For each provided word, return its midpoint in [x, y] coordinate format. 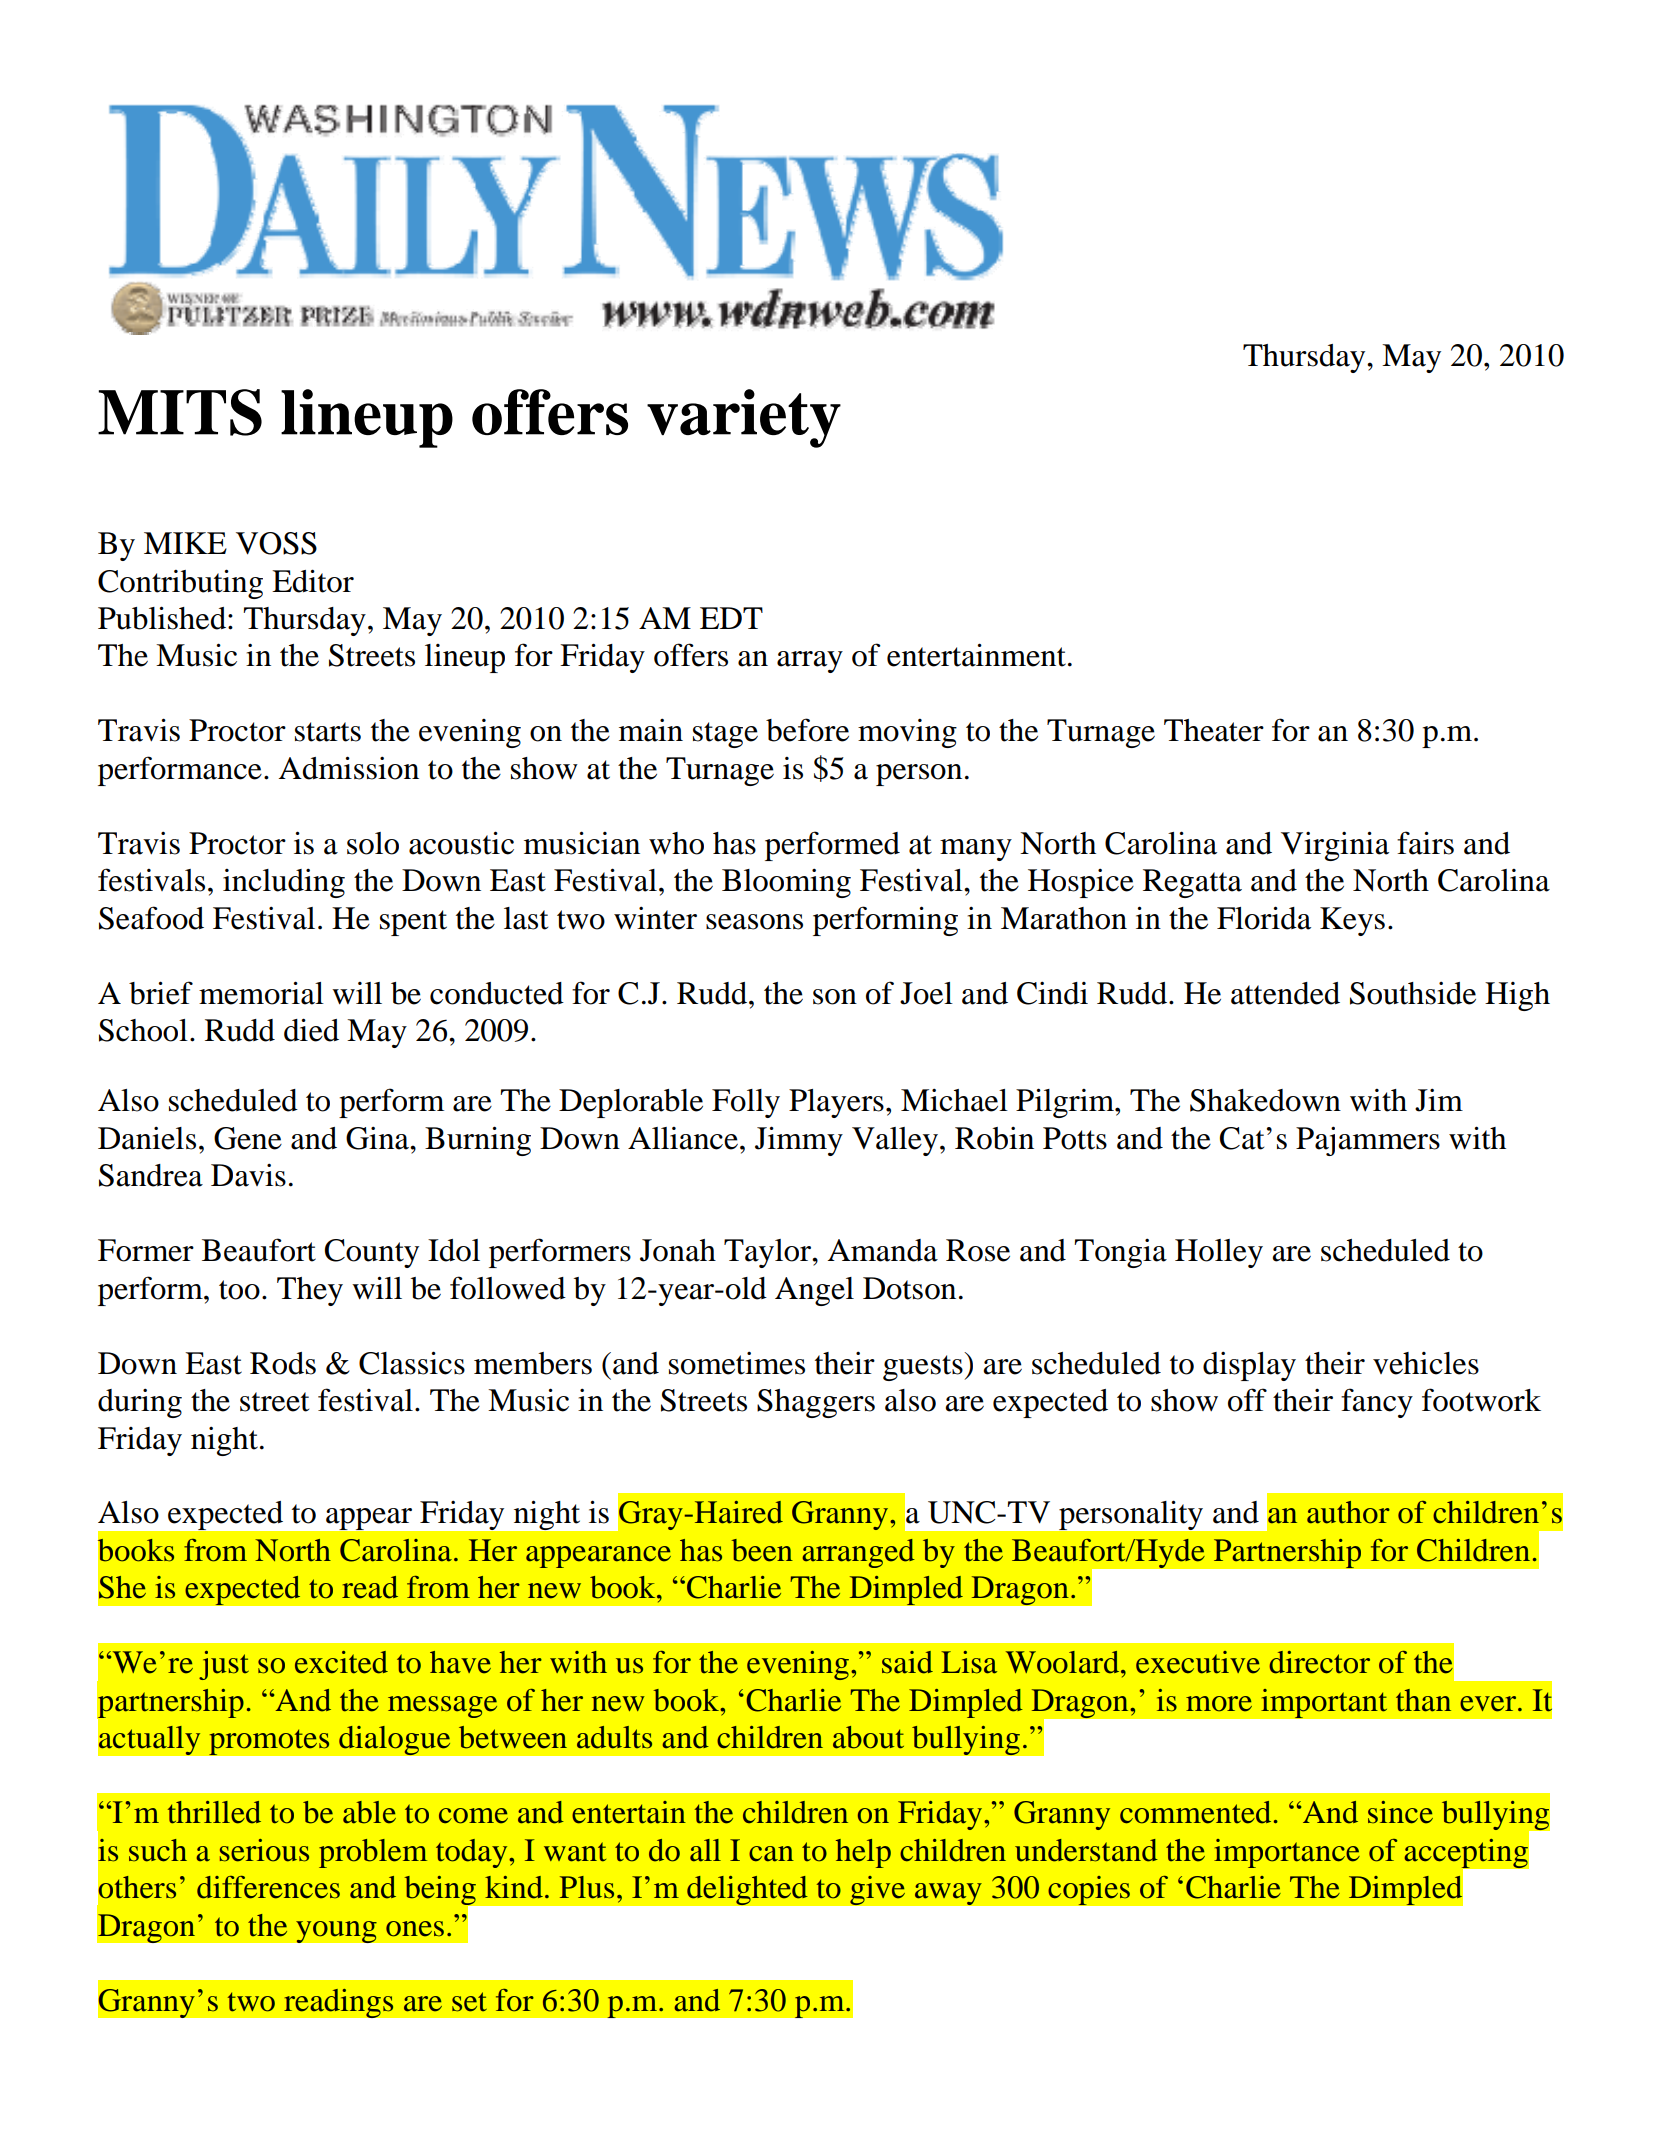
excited [341, 1662]
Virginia [1335, 846]
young [336, 1932]
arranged [858, 1553]
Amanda [883, 1250]
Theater [1214, 730]
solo [373, 843]
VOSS [276, 543]
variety [744, 418]
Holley [1219, 1253]
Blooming [786, 883]
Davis [248, 1175]
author [1348, 1512]
